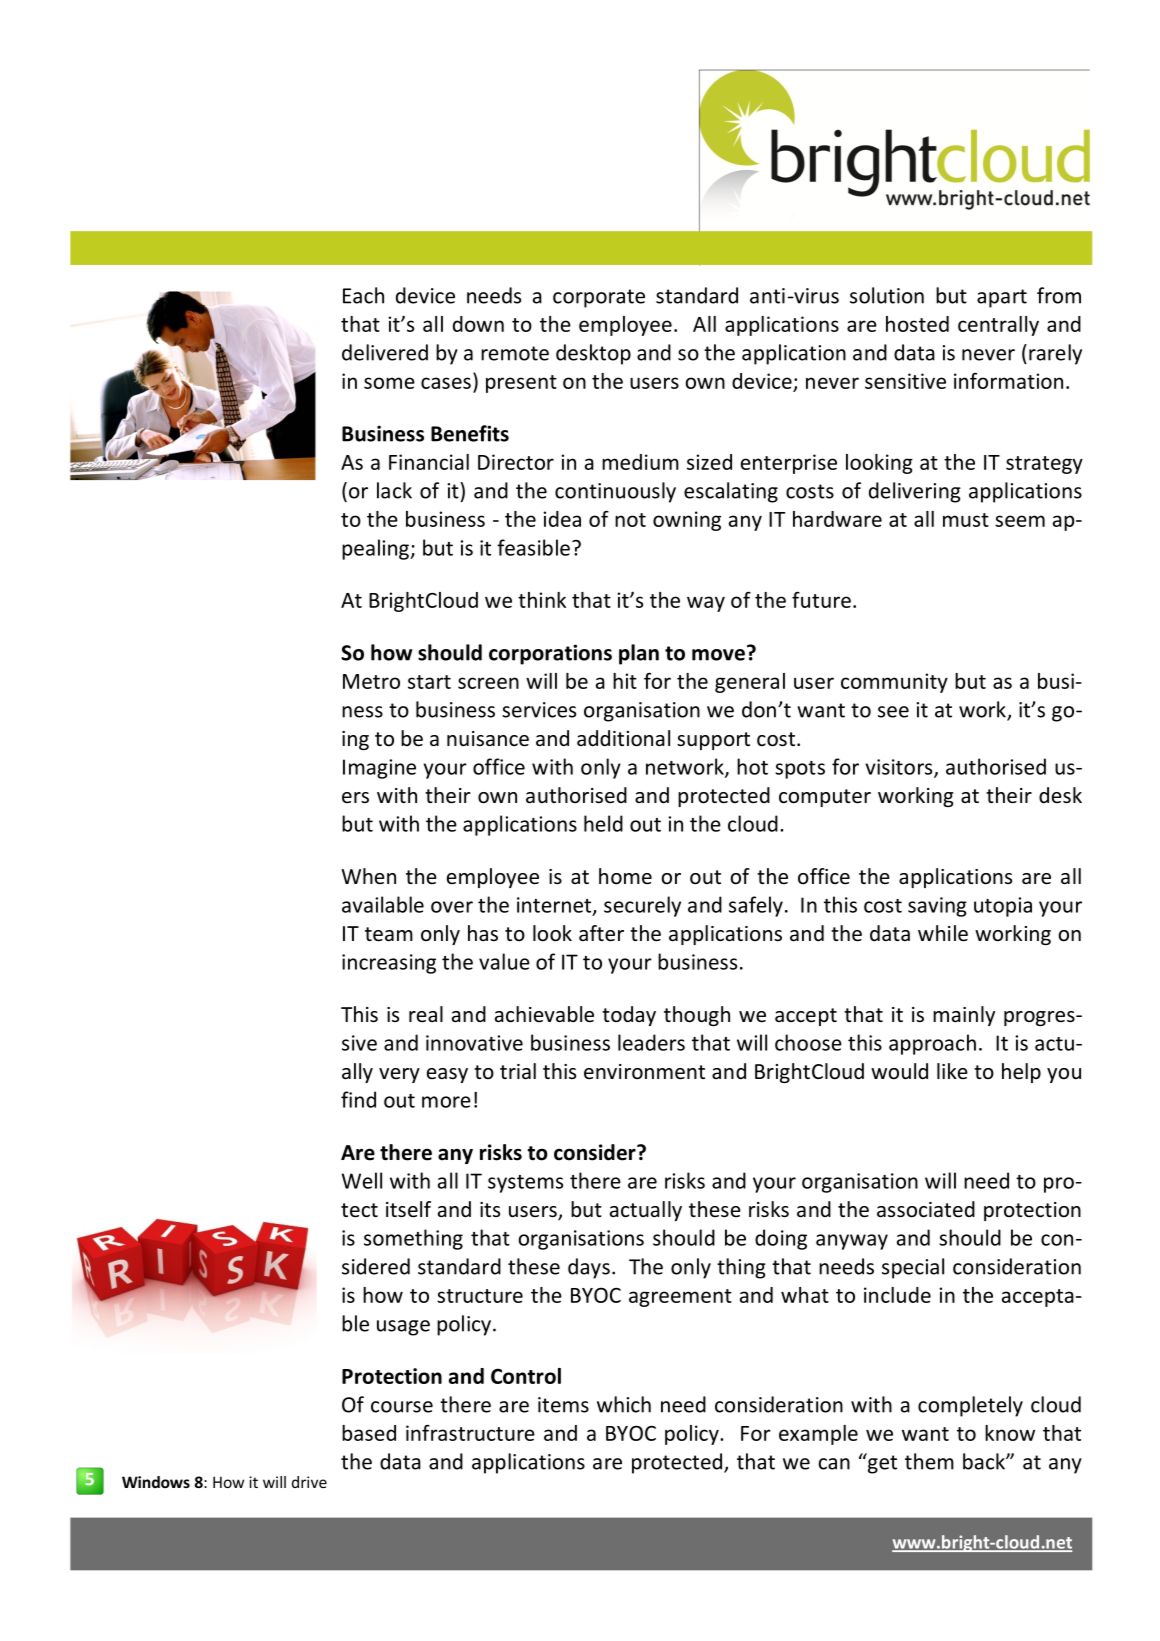  I want to click on Each, so click(363, 295).
